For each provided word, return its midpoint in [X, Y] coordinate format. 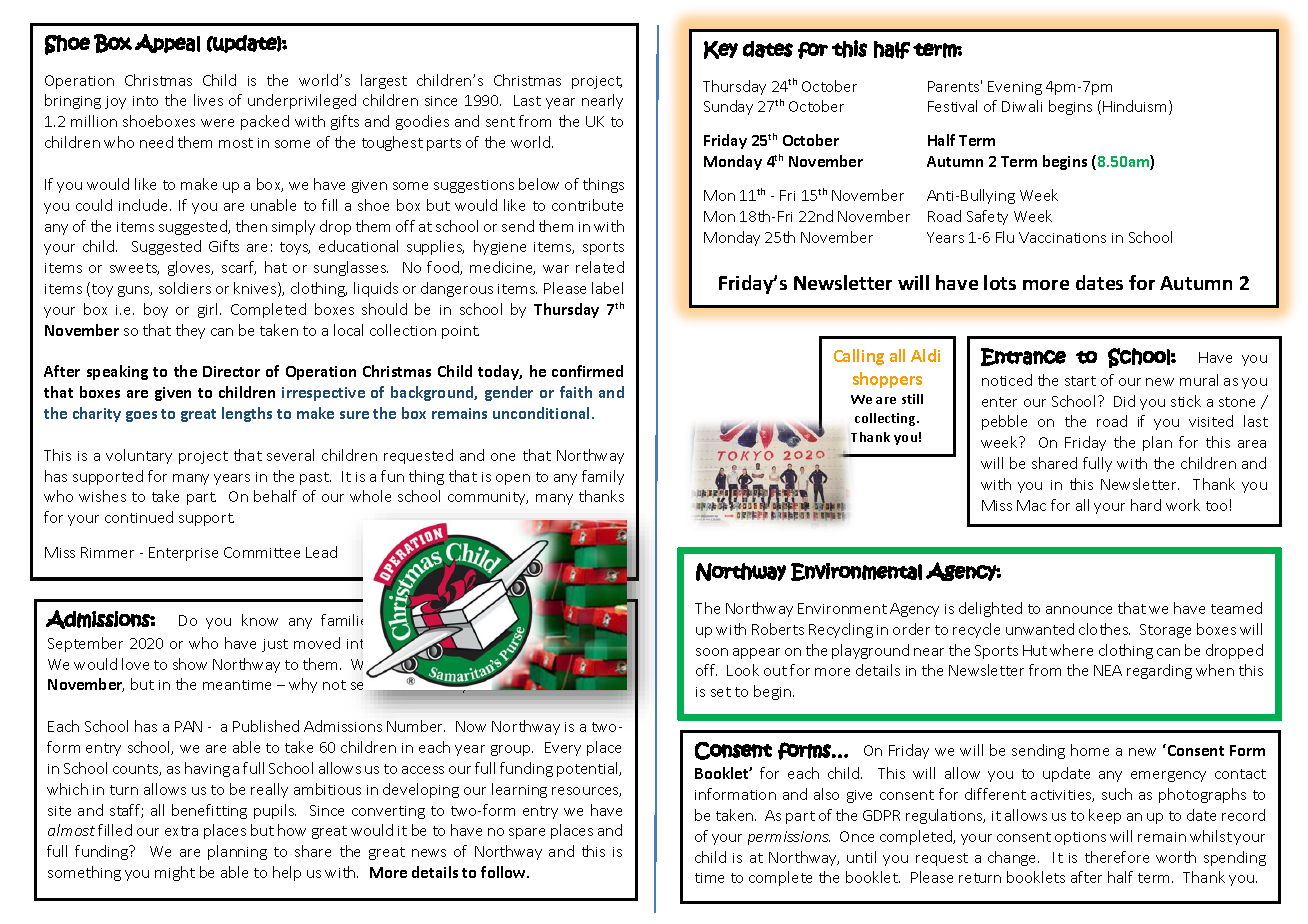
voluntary [139, 456]
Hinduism [1134, 106]
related [600, 267]
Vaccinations [1062, 237]
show [190, 664]
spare [527, 833]
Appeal [167, 43]
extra [181, 831]
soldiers [185, 288]
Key [721, 50]
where [1071, 650]
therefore [1117, 857]
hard [1146, 505]
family [603, 477]
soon [712, 652]
